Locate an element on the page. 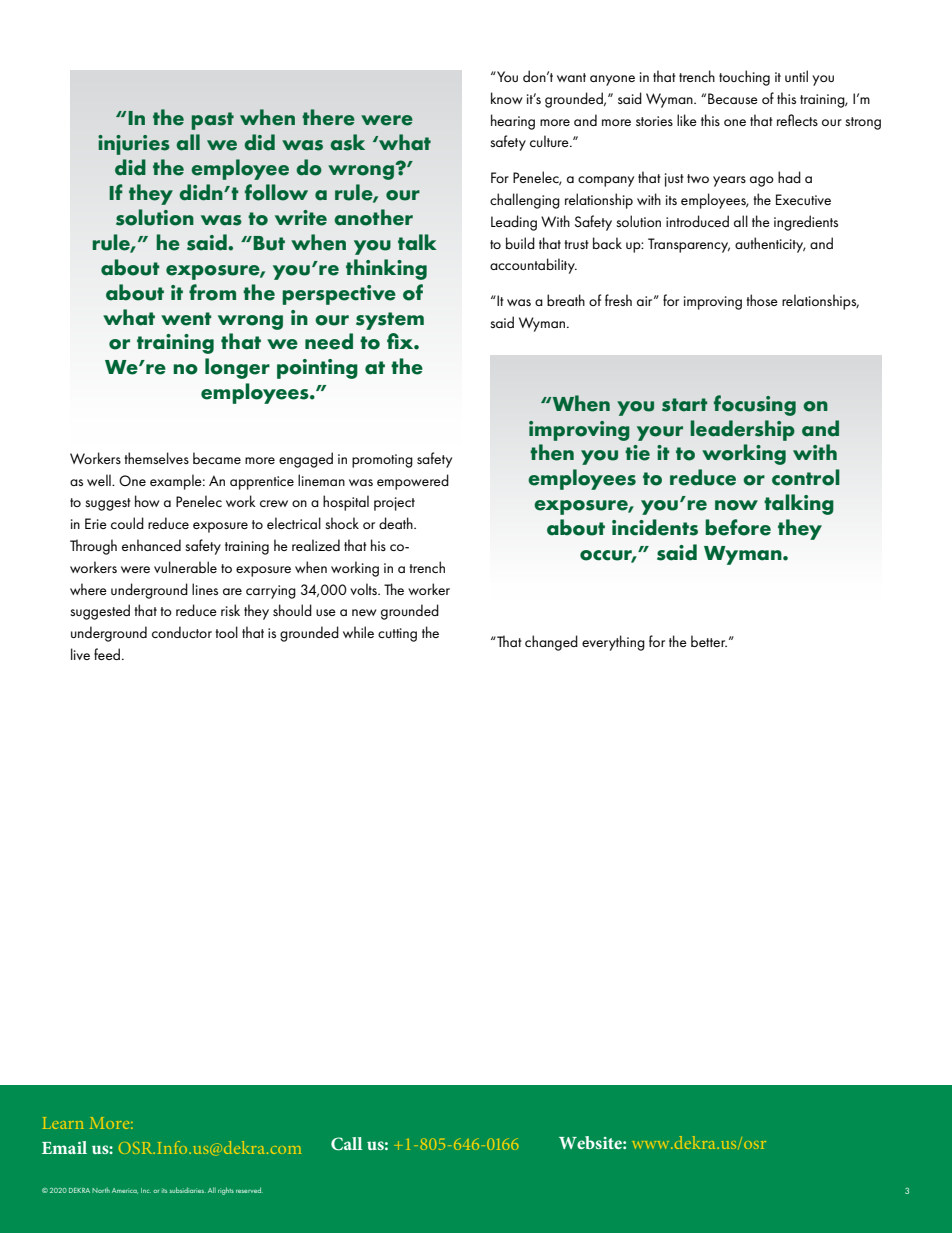  Learn is located at coordinates (63, 1123).
